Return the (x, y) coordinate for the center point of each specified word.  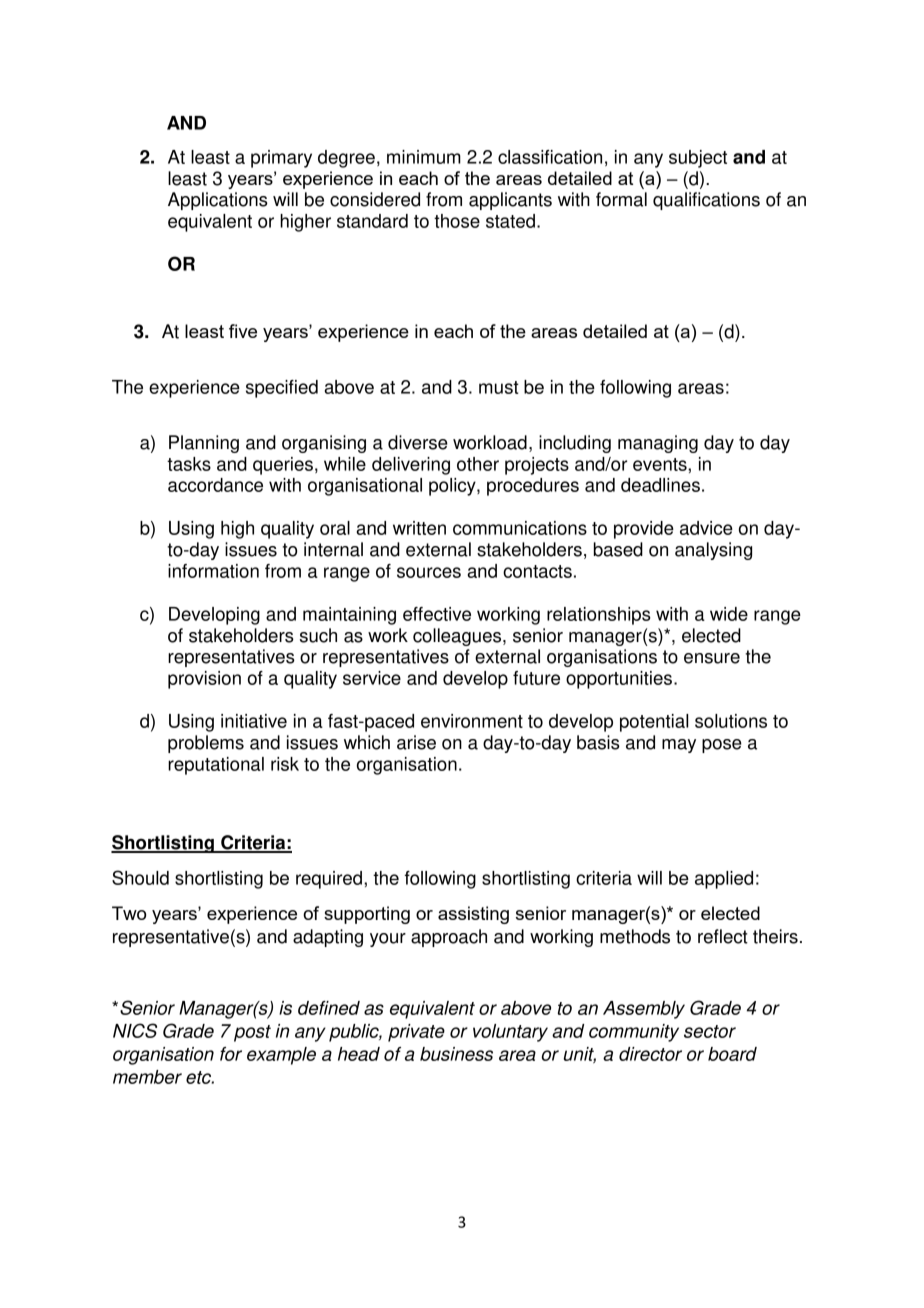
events (661, 464)
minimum (424, 157)
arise (416, 742)
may (679, 746)
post (252, 1033)
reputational (216, 766)
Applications (218, 201)
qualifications (706, 201)
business (456, 1054)
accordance (215, 485)
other (478, 464)
